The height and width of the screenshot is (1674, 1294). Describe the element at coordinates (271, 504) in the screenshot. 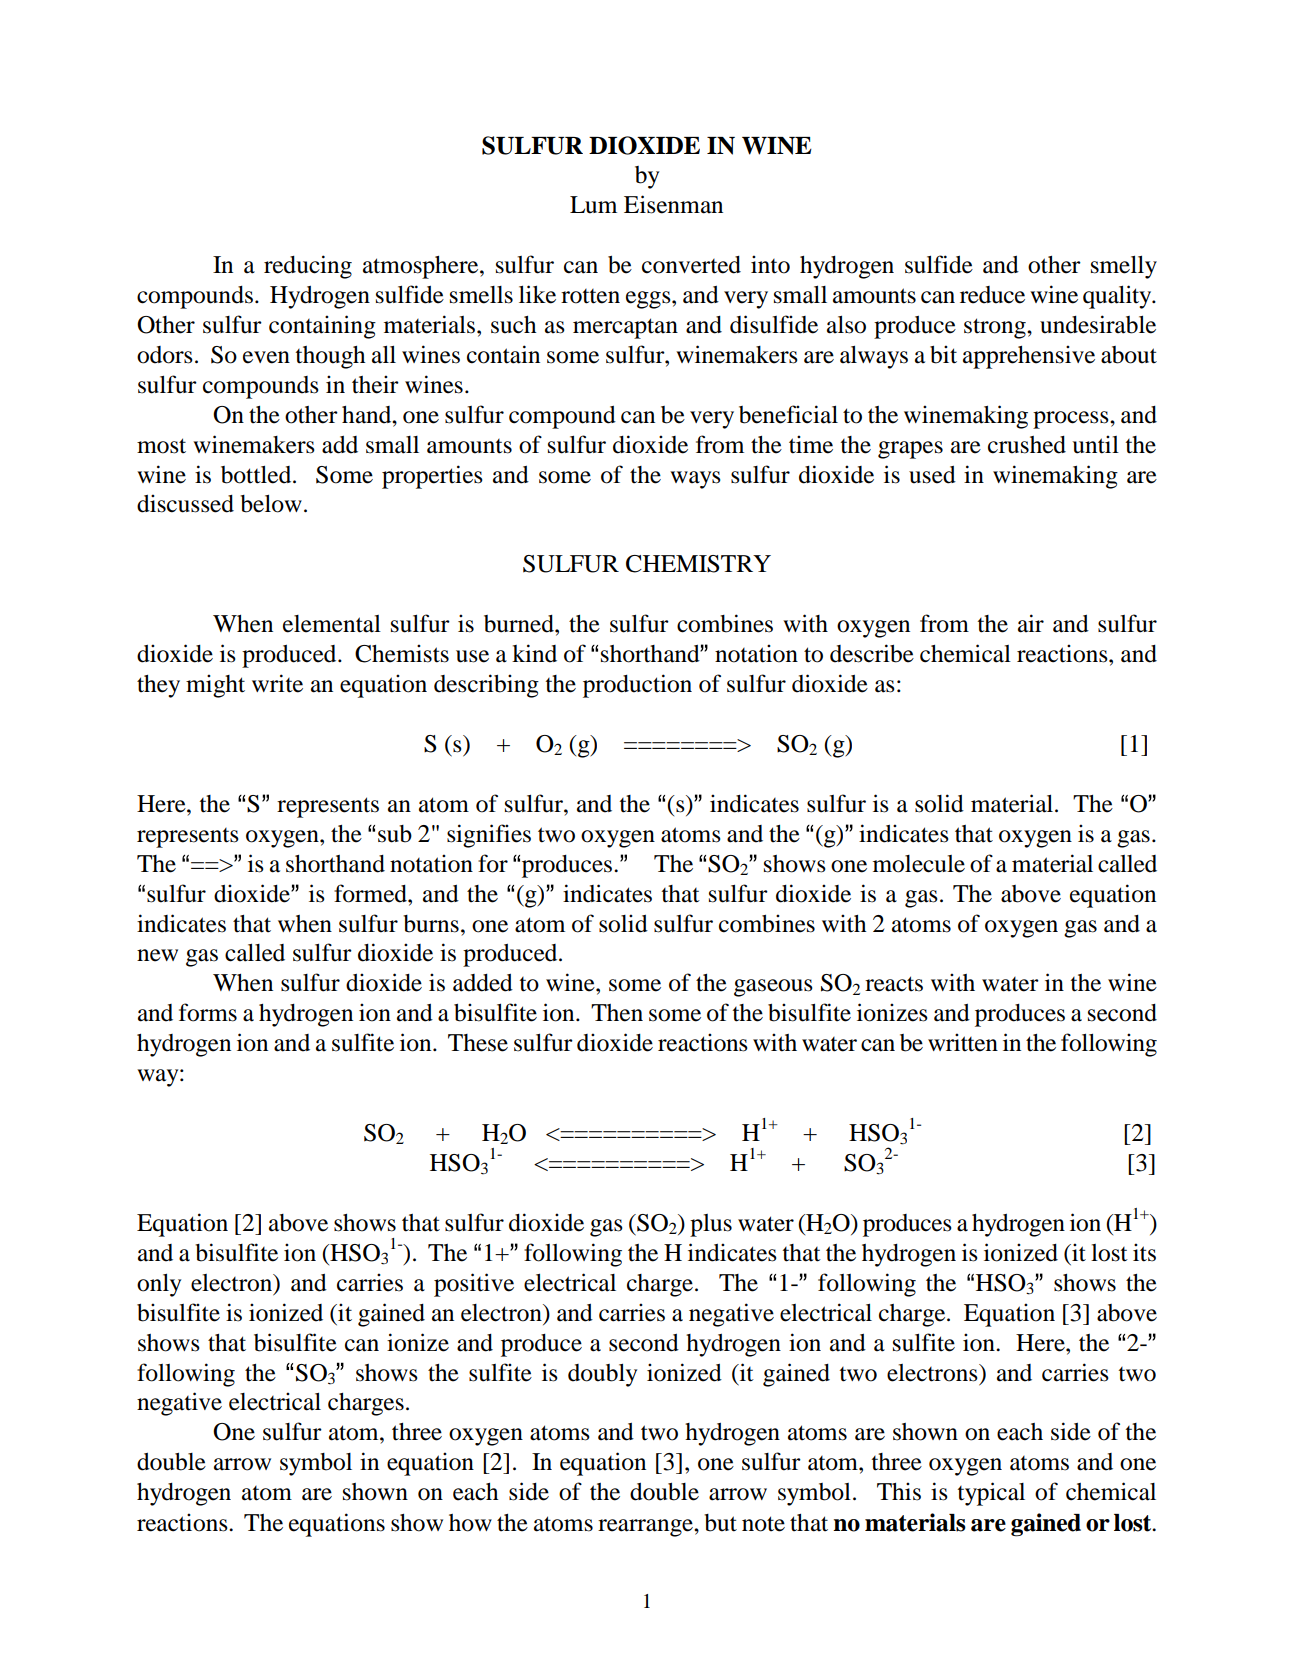

I see `below` at that location.
